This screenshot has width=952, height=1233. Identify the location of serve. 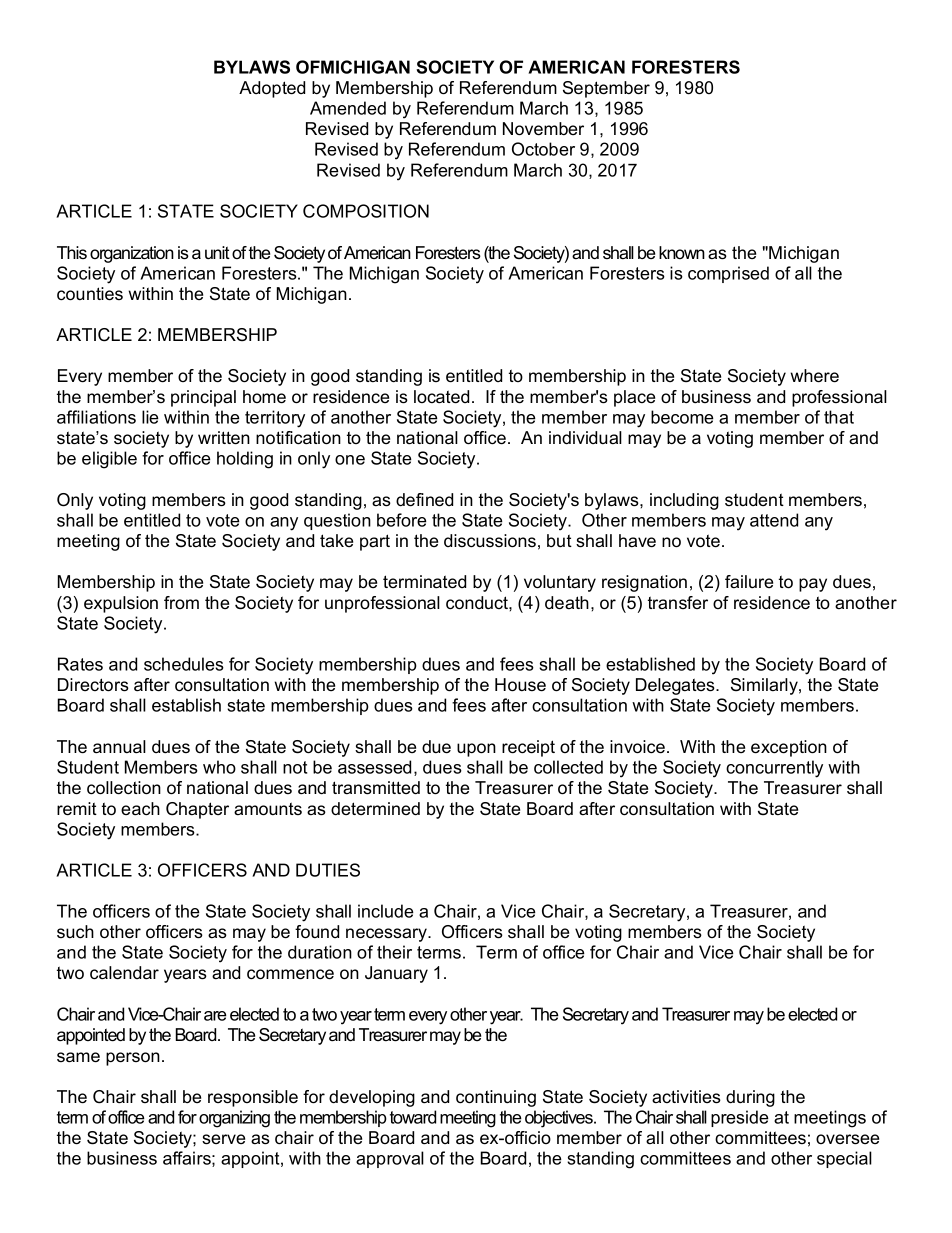
(223, 1139).
